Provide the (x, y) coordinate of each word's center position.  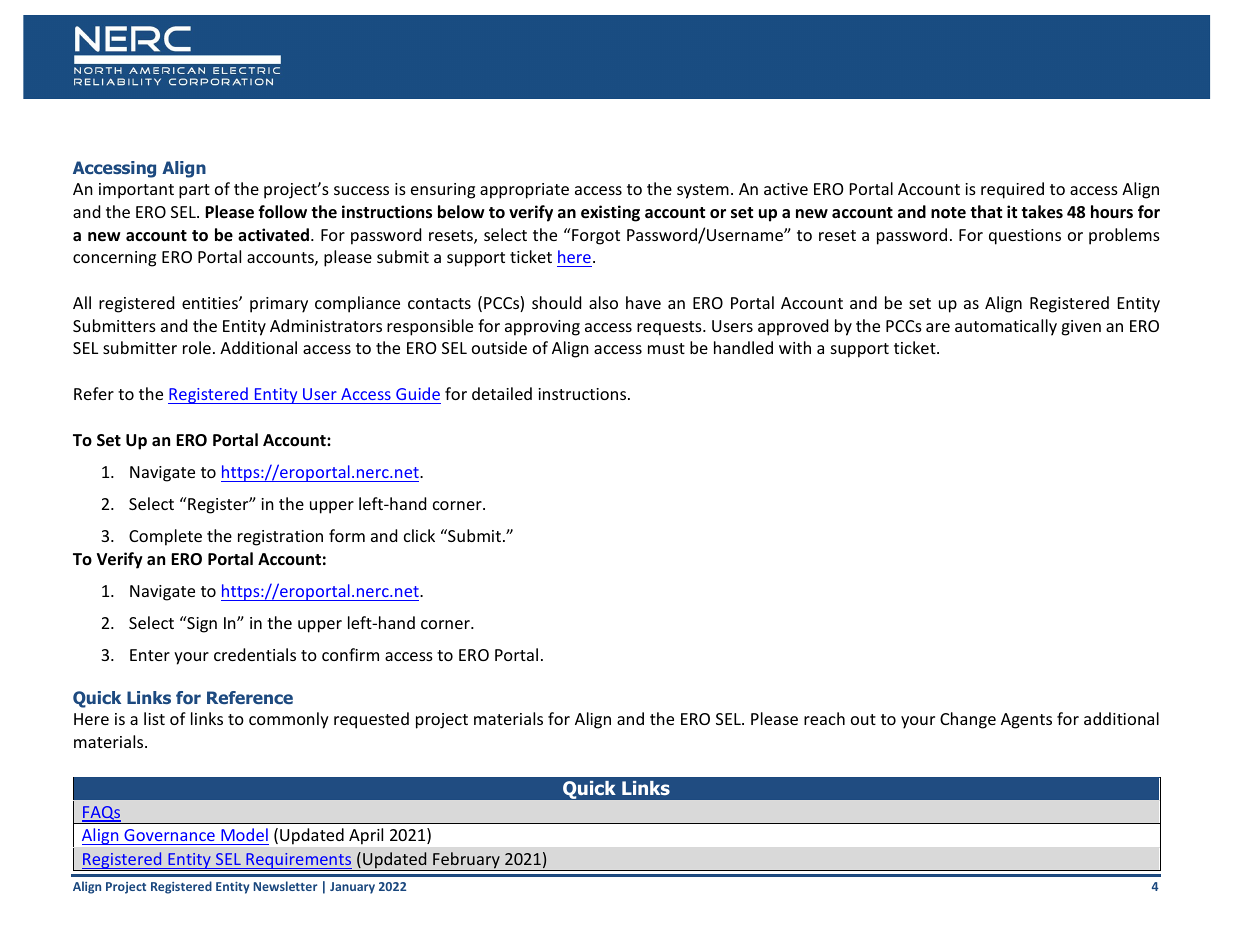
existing (610, 213)
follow (282, 212)
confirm (350, 654)
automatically (1006, 327)
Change (968, 720)
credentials (255, 654)
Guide (418, 393)
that (986, 211)
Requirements (299, 862)
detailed (502, 393)
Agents (1026, 721)
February (466, 861)
